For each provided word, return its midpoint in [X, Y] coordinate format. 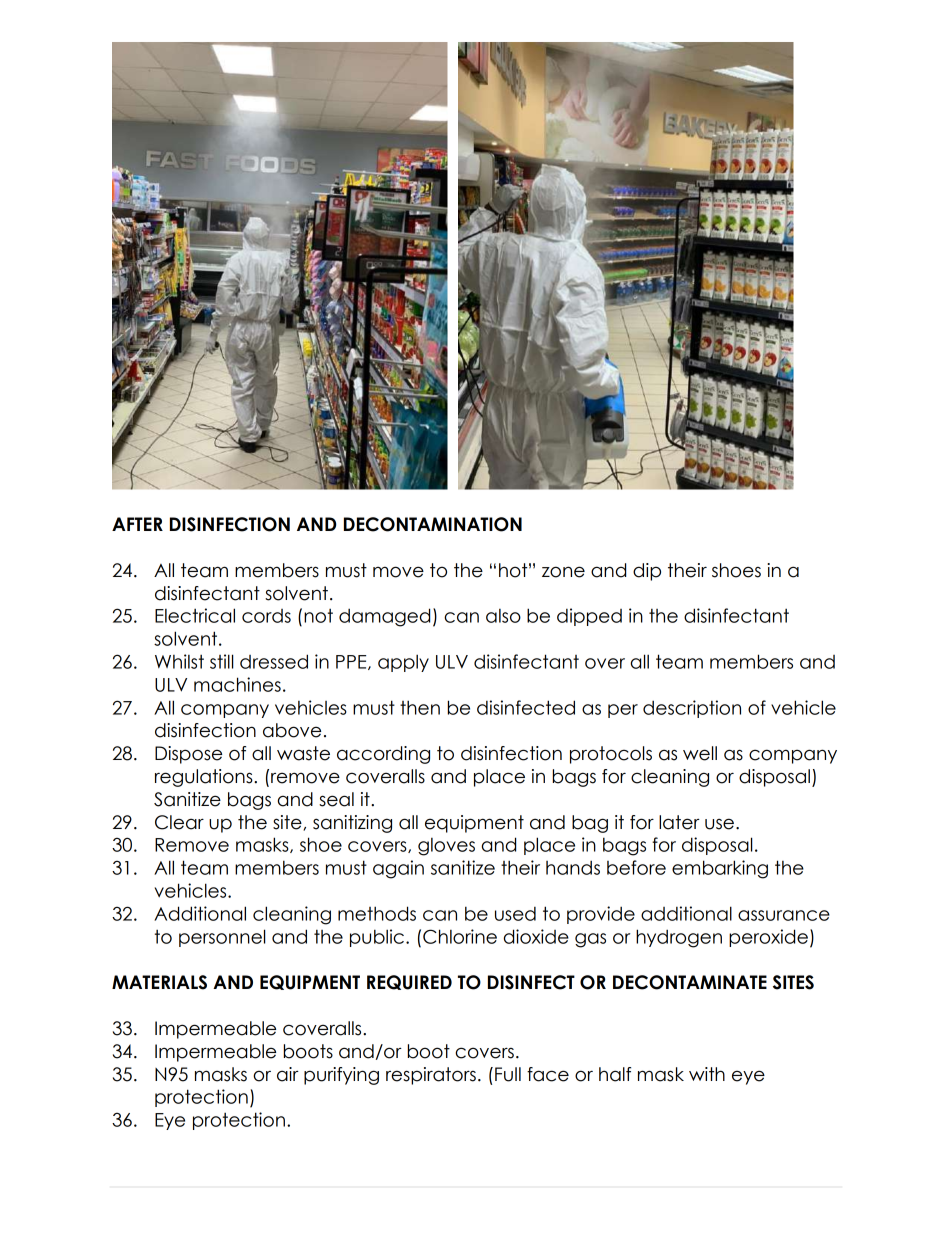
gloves [446, 847]
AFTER [137, 524]
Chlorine [460, 936]
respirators [431, 1076]
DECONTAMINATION [433, 524]
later [679, 822]
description [692, 709]
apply [403, 663]
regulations [205, 778]
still [221, 661]
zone [563, 572]
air [288, 1074]
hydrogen [679, 938]
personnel [222, 938]
